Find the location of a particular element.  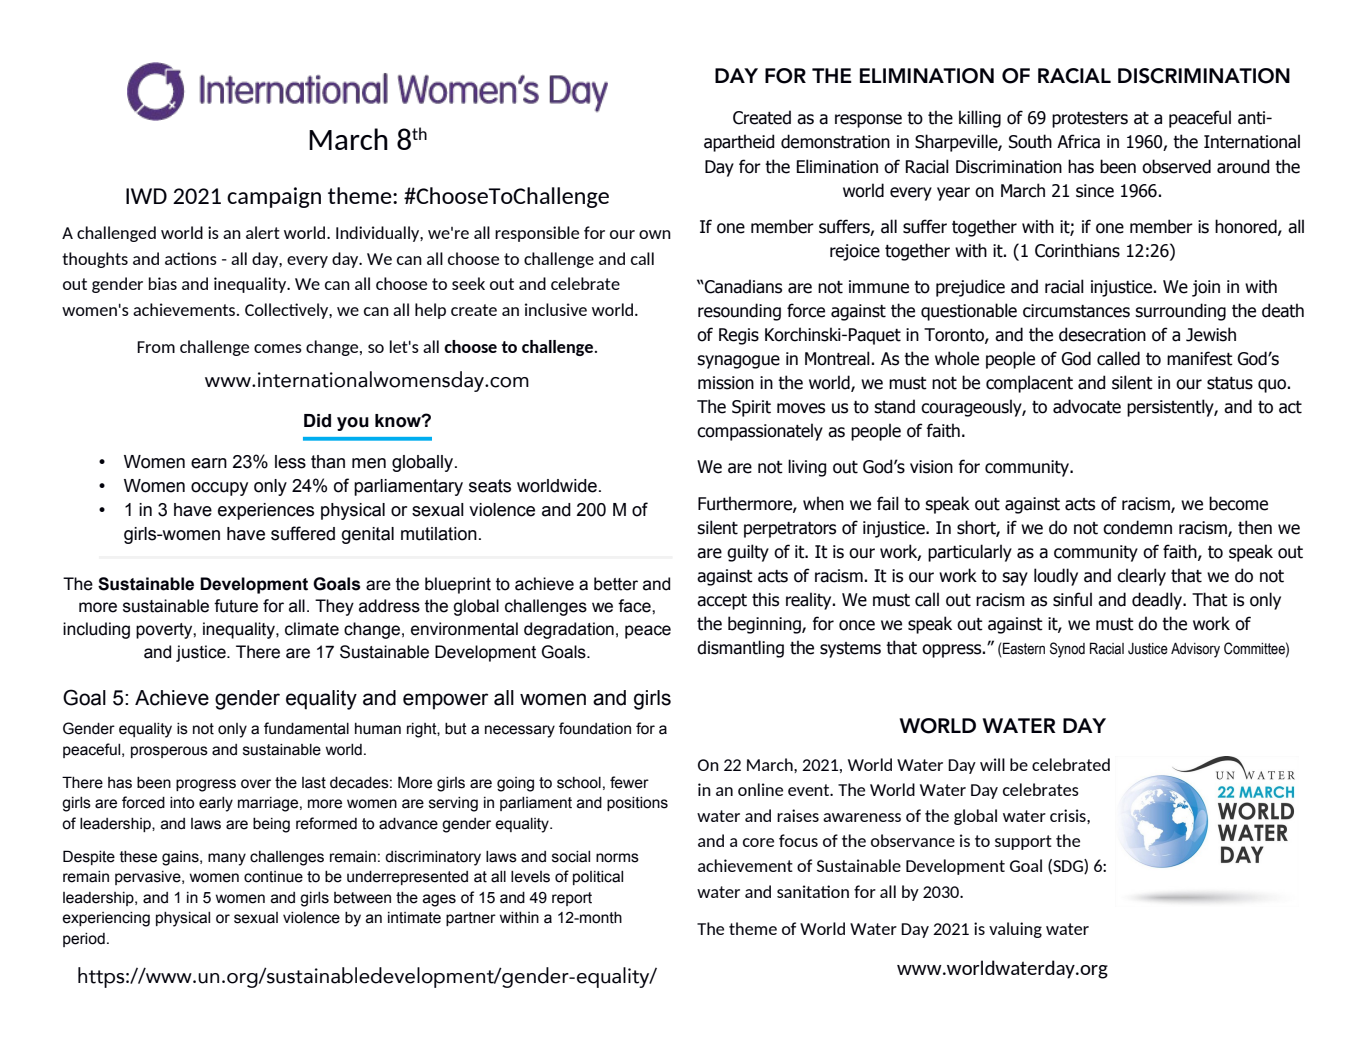

campaign is located at coordinates (274, 197).
